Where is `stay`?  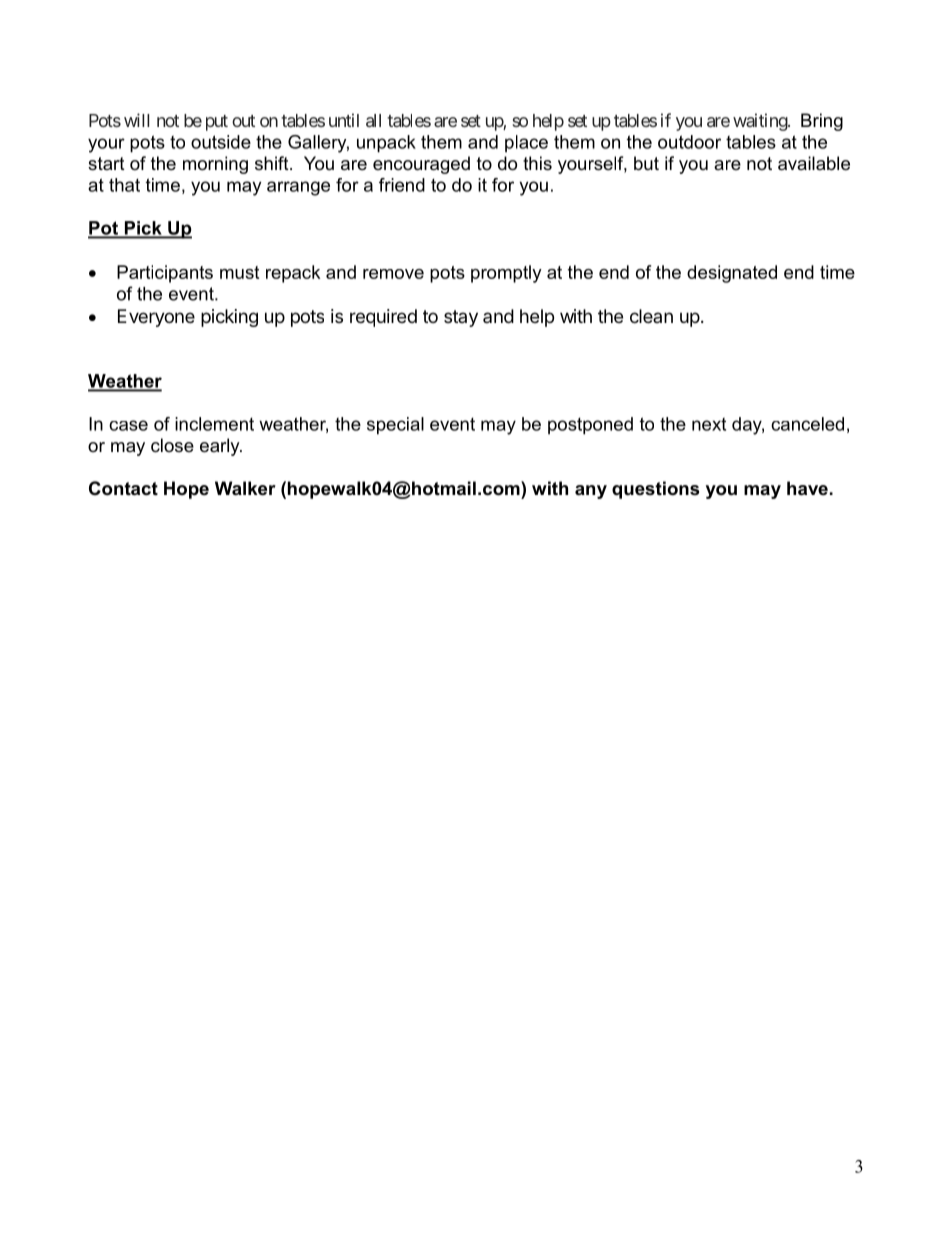
stay is located at coordinates (461, 318).
